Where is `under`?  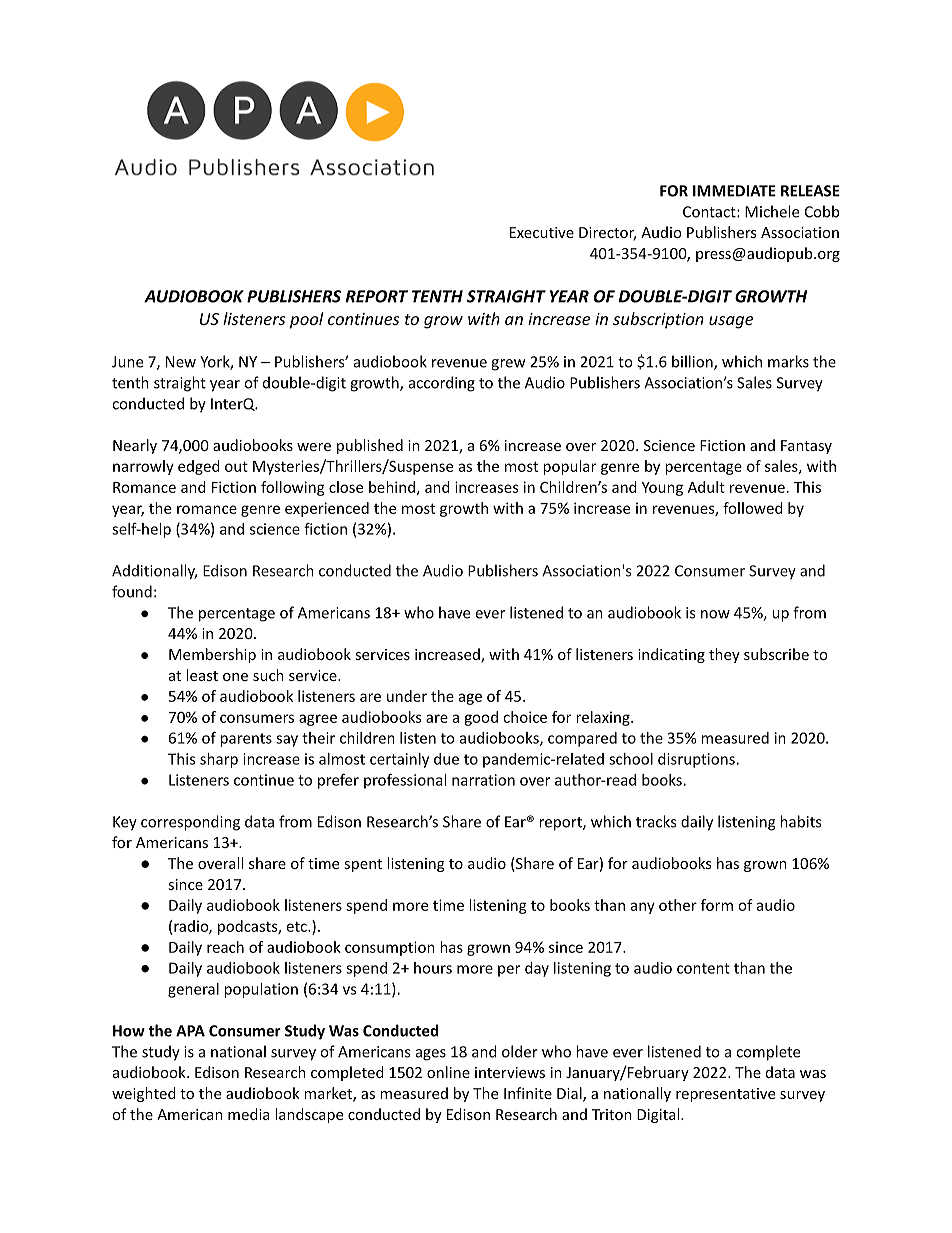
under is located at coordinates (407, 696).
